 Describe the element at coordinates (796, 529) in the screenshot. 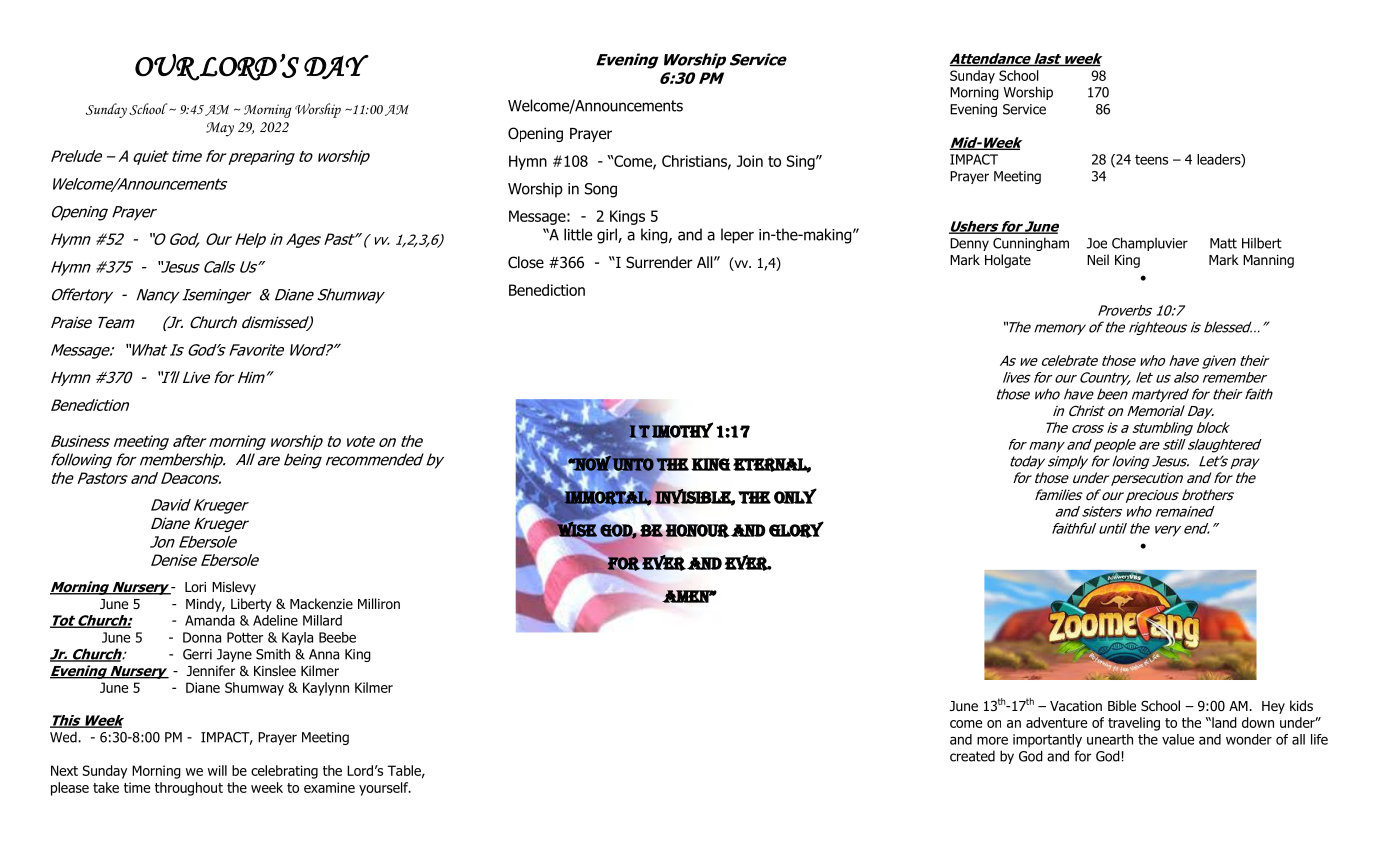

I see `glory` at that location.
